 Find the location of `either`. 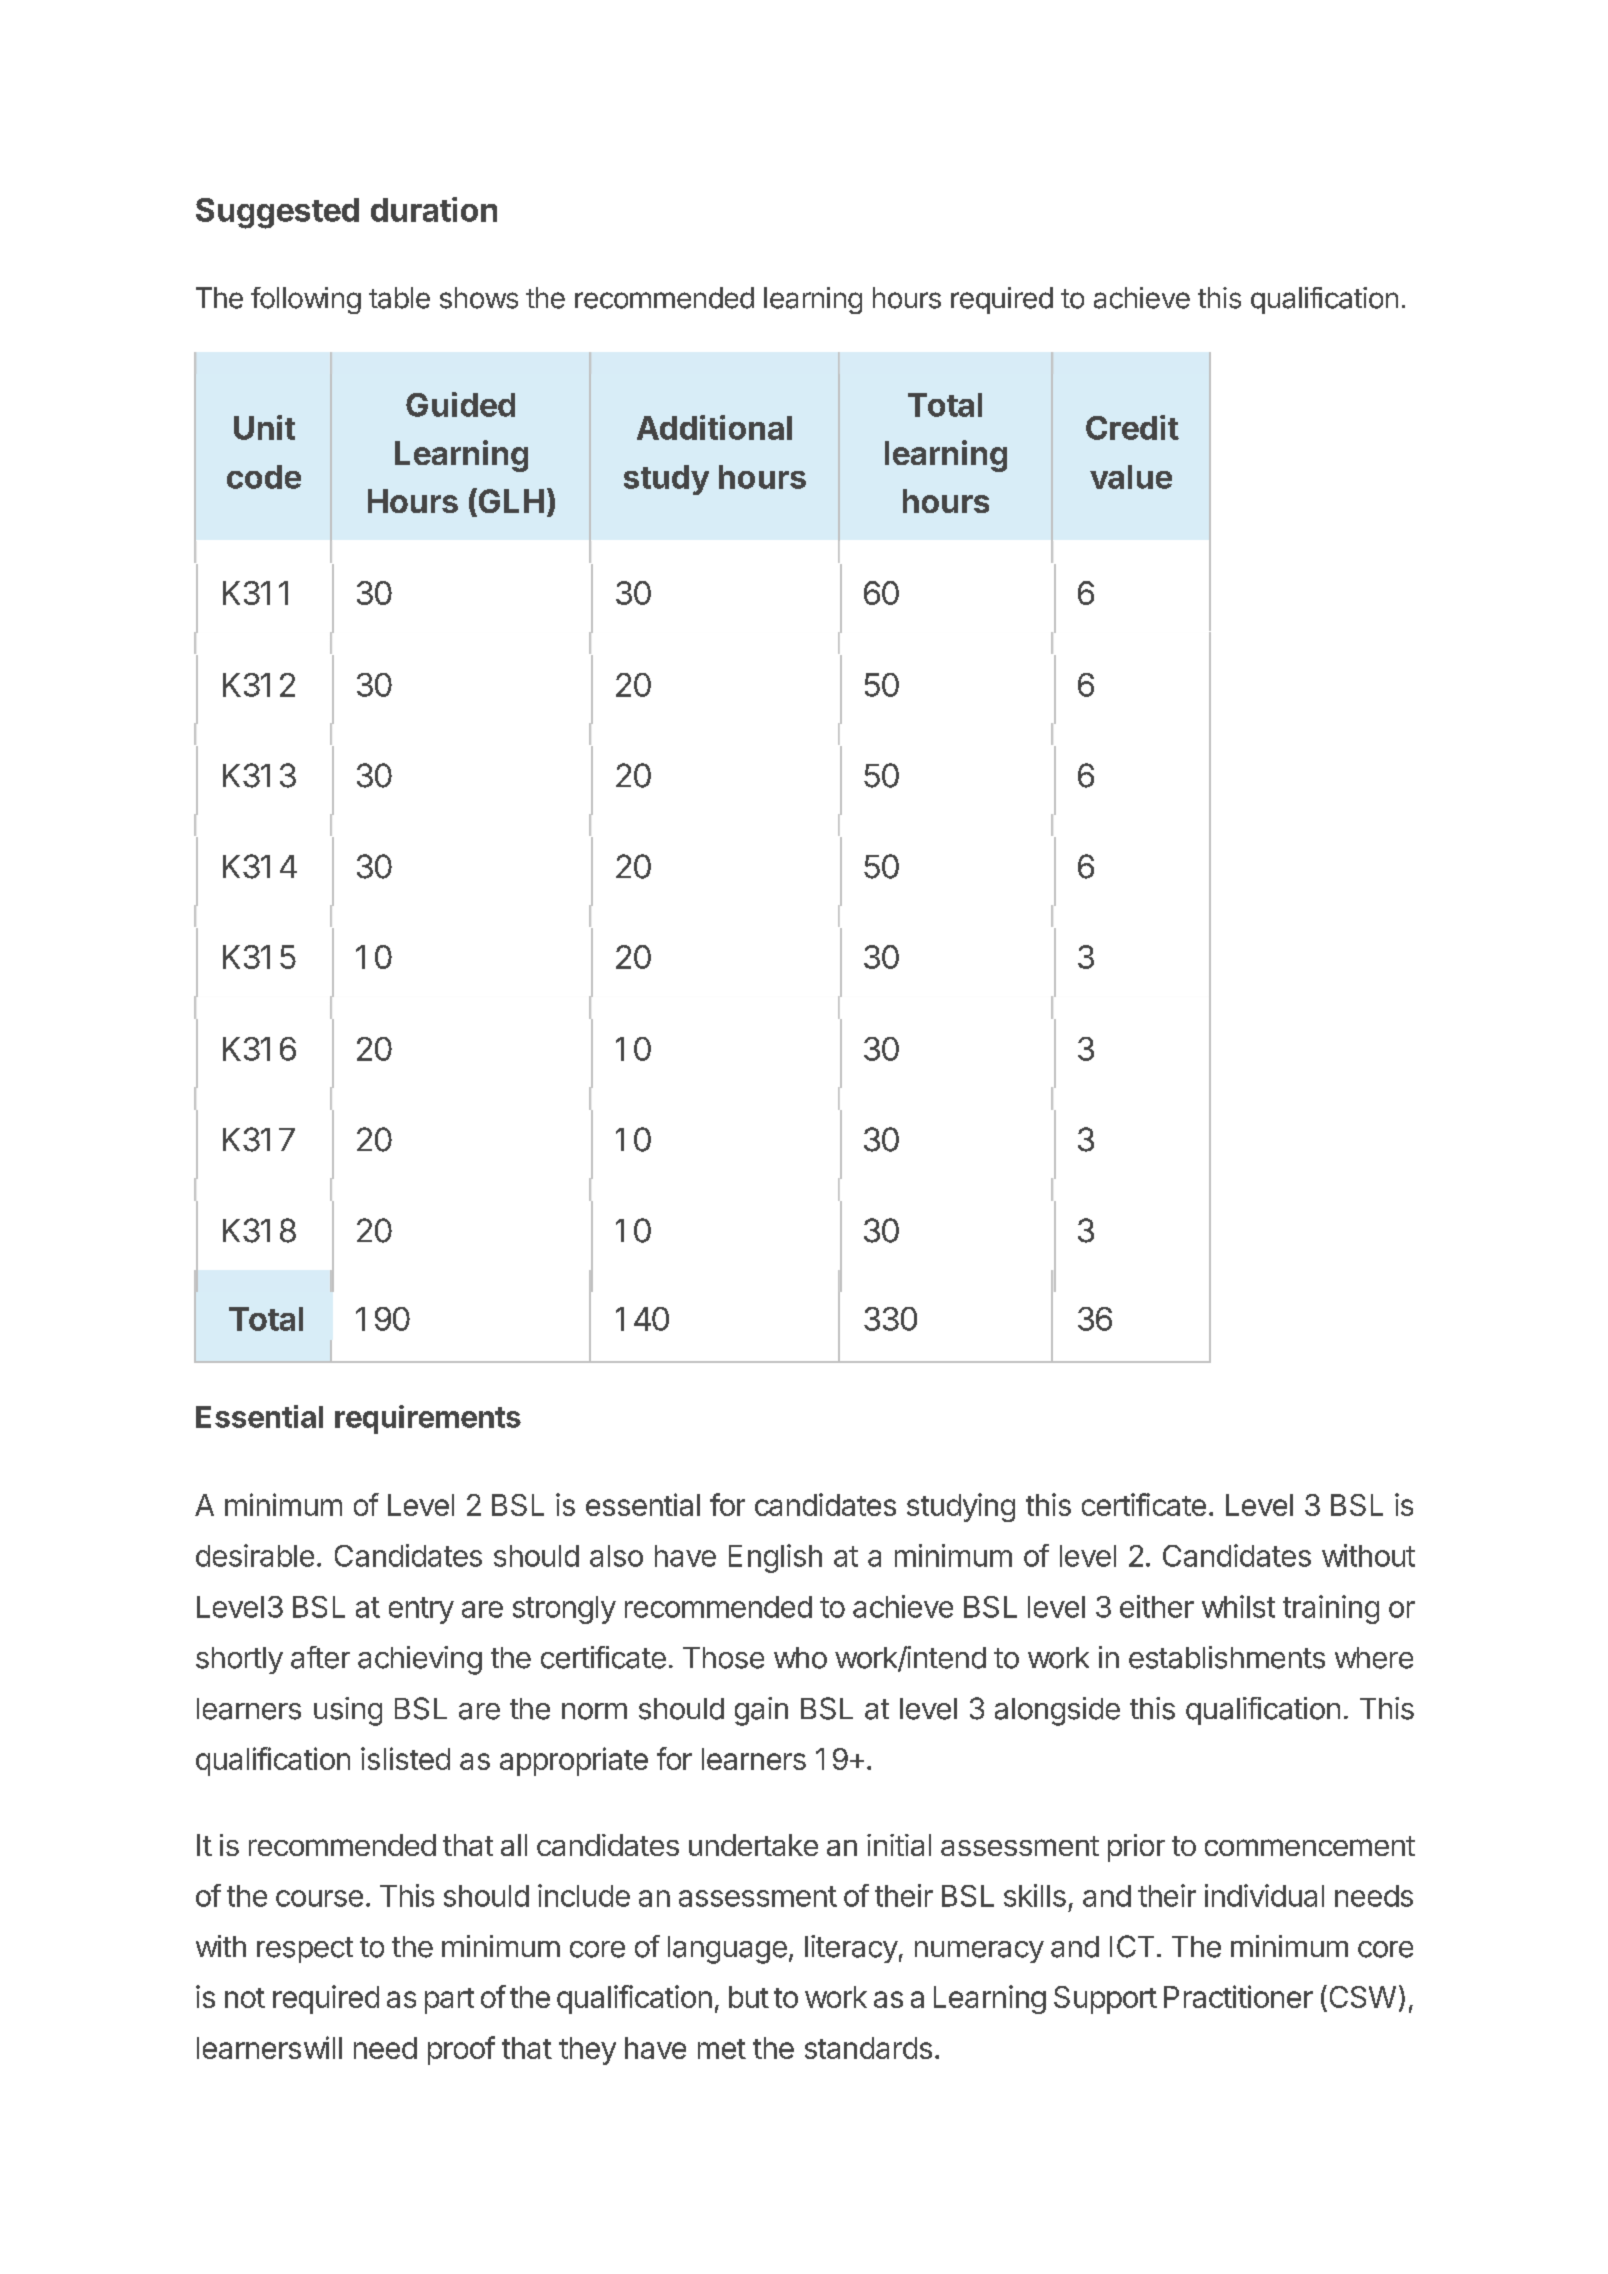

either is located at coordinates (1157, 1606).
